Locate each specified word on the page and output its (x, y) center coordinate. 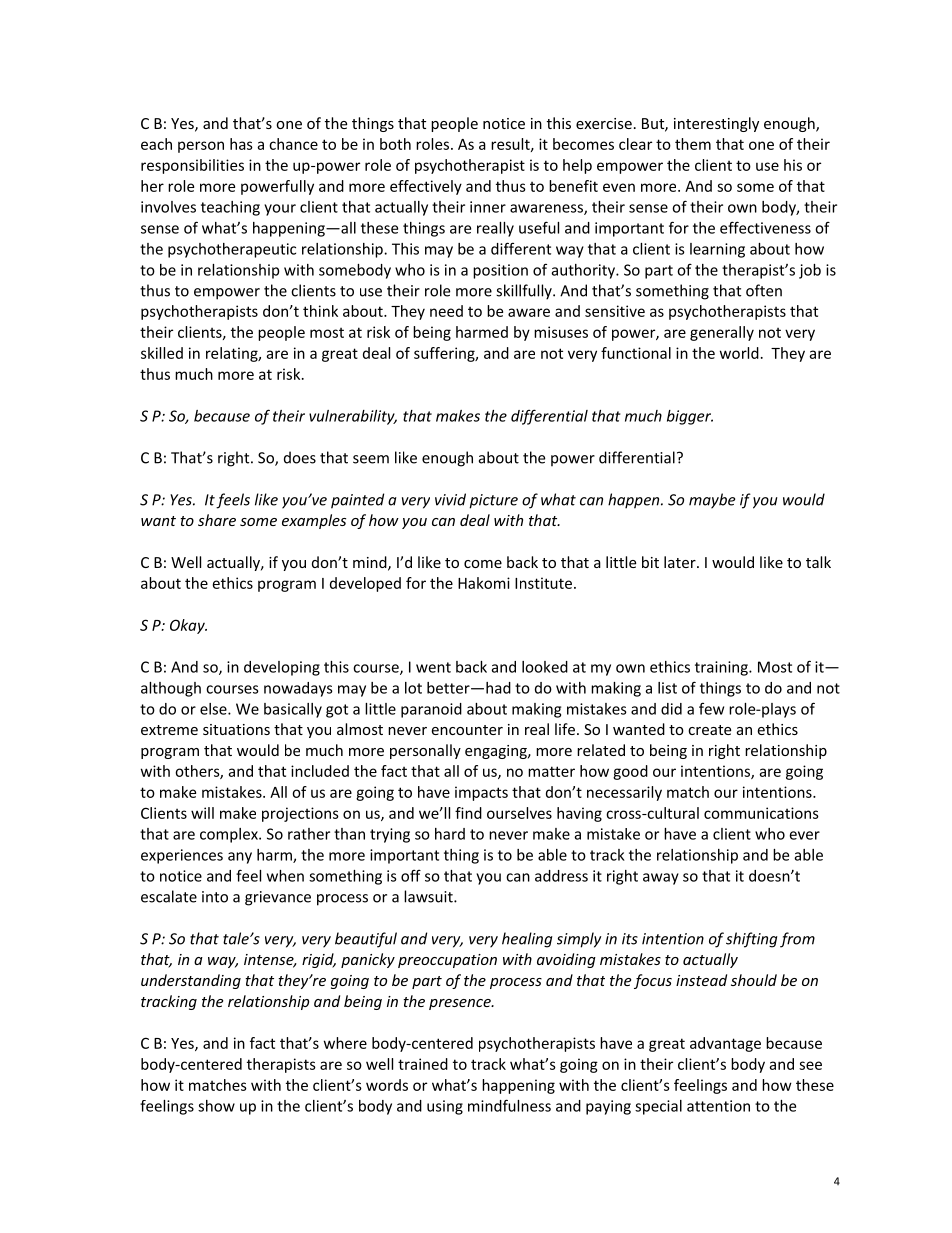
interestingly (716, 124)
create (709, 730)
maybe (712, 501)
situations (236, 729)
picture (493, 501)
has (241, 144)
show (216, 1106)
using (445, 1107)
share (217, 520)
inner (488, 207)
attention (718, 1106)
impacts (481, 793)
